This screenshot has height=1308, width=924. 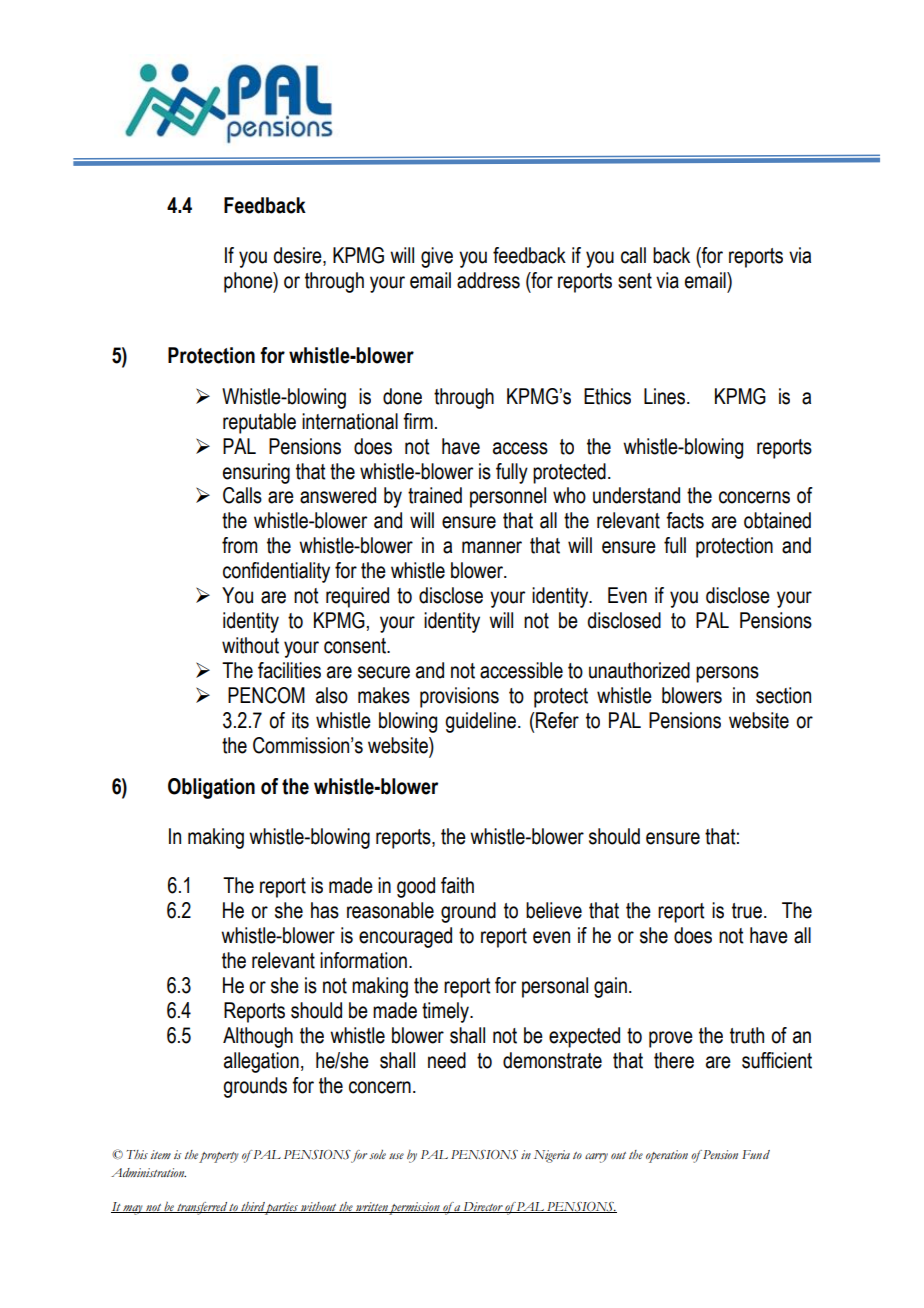 I want to click on Lines, so click(x=666, y=396).
